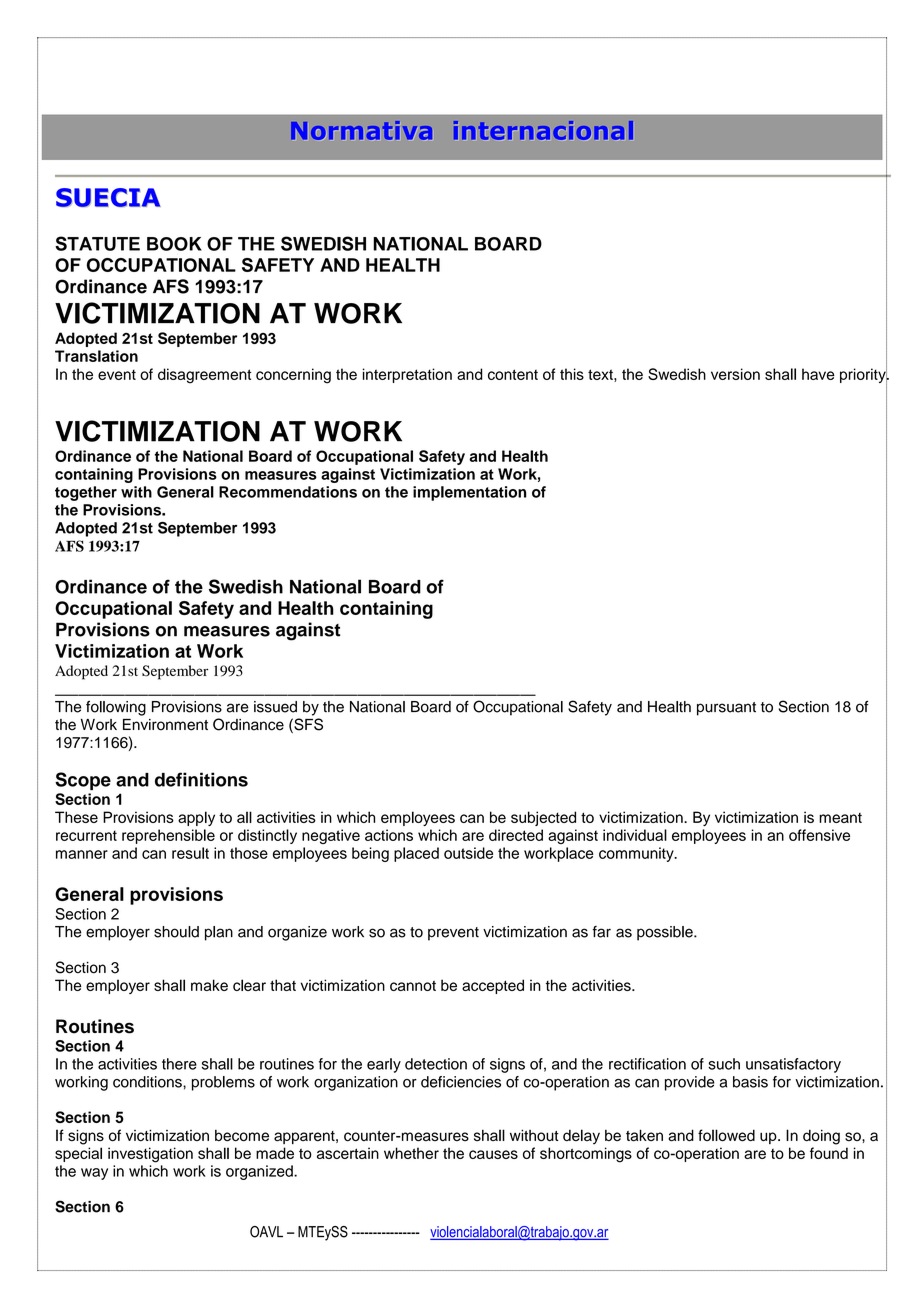 Image resolution: width=924 pixels, height=1308 pixels. Describe the element at coordinates (150, 1155) in the document. I see `investigation` at that location.
